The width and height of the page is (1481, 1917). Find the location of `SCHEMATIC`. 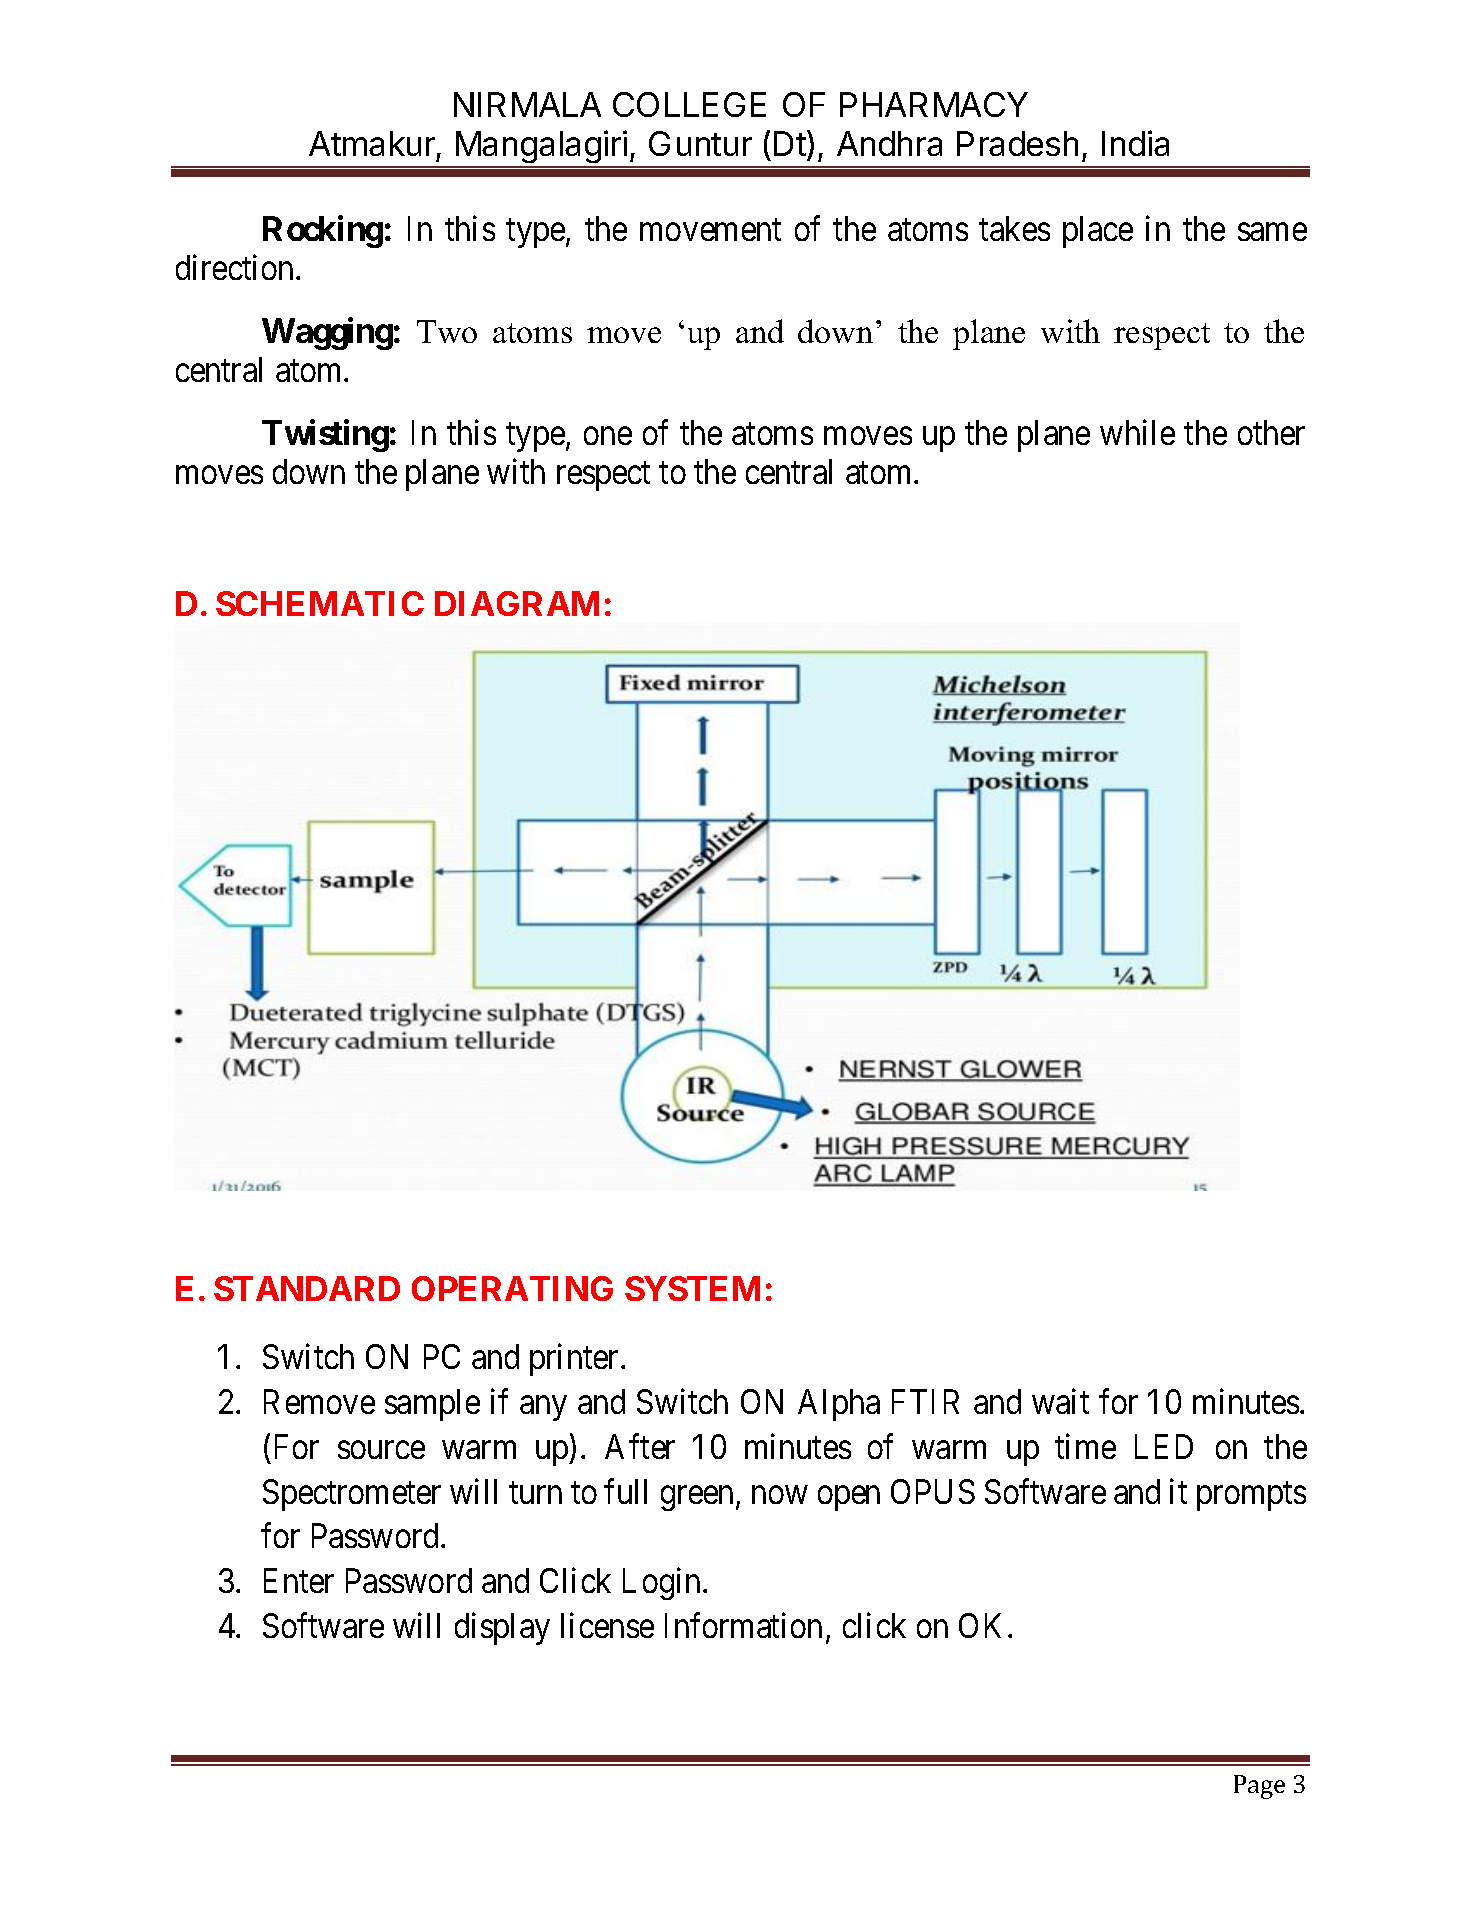

SCHEMATIC is located at coordinates (320, 603).
